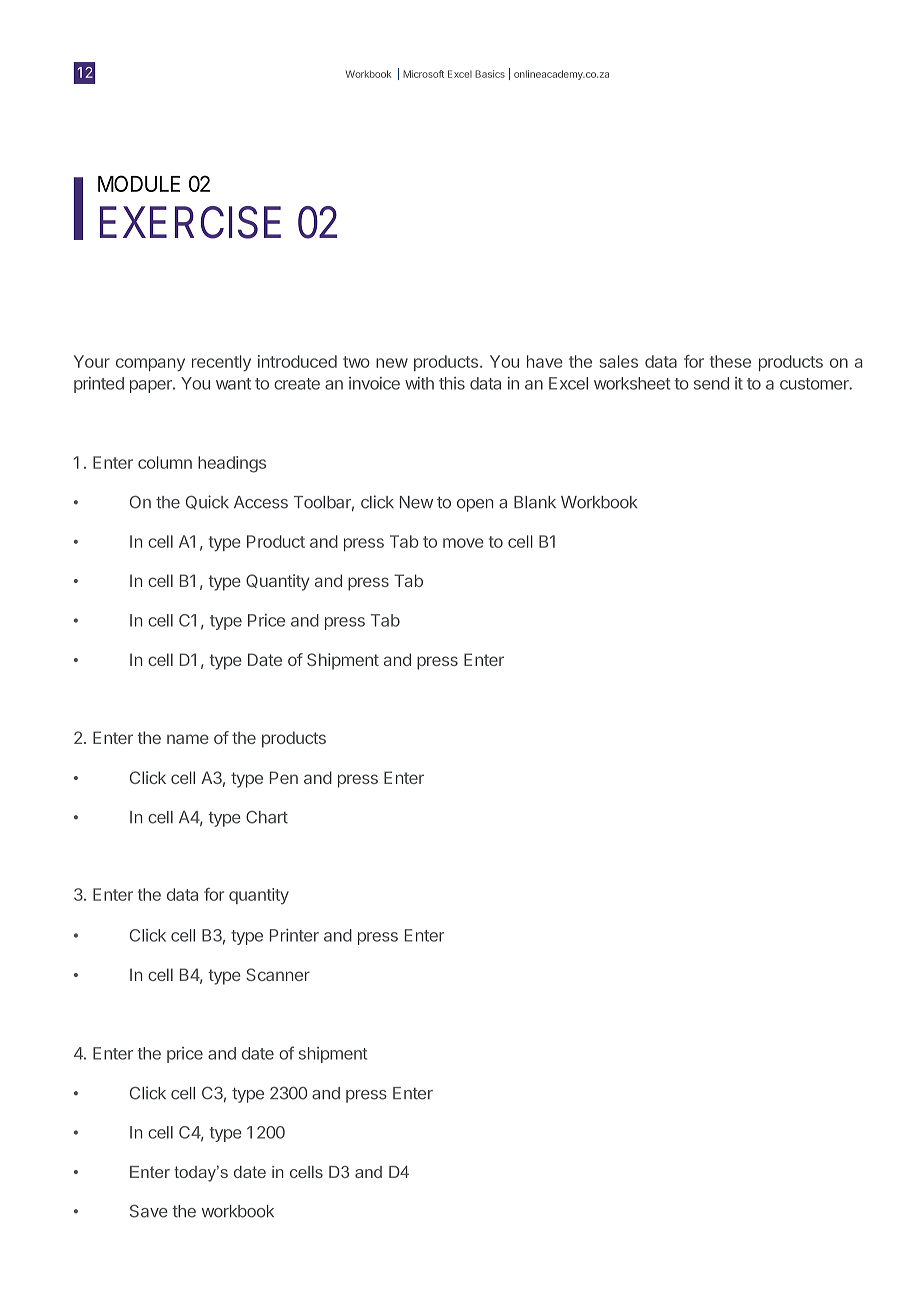 This screenshot has height=1307, width=924. I want to click on Chart, so click(267, 817).
